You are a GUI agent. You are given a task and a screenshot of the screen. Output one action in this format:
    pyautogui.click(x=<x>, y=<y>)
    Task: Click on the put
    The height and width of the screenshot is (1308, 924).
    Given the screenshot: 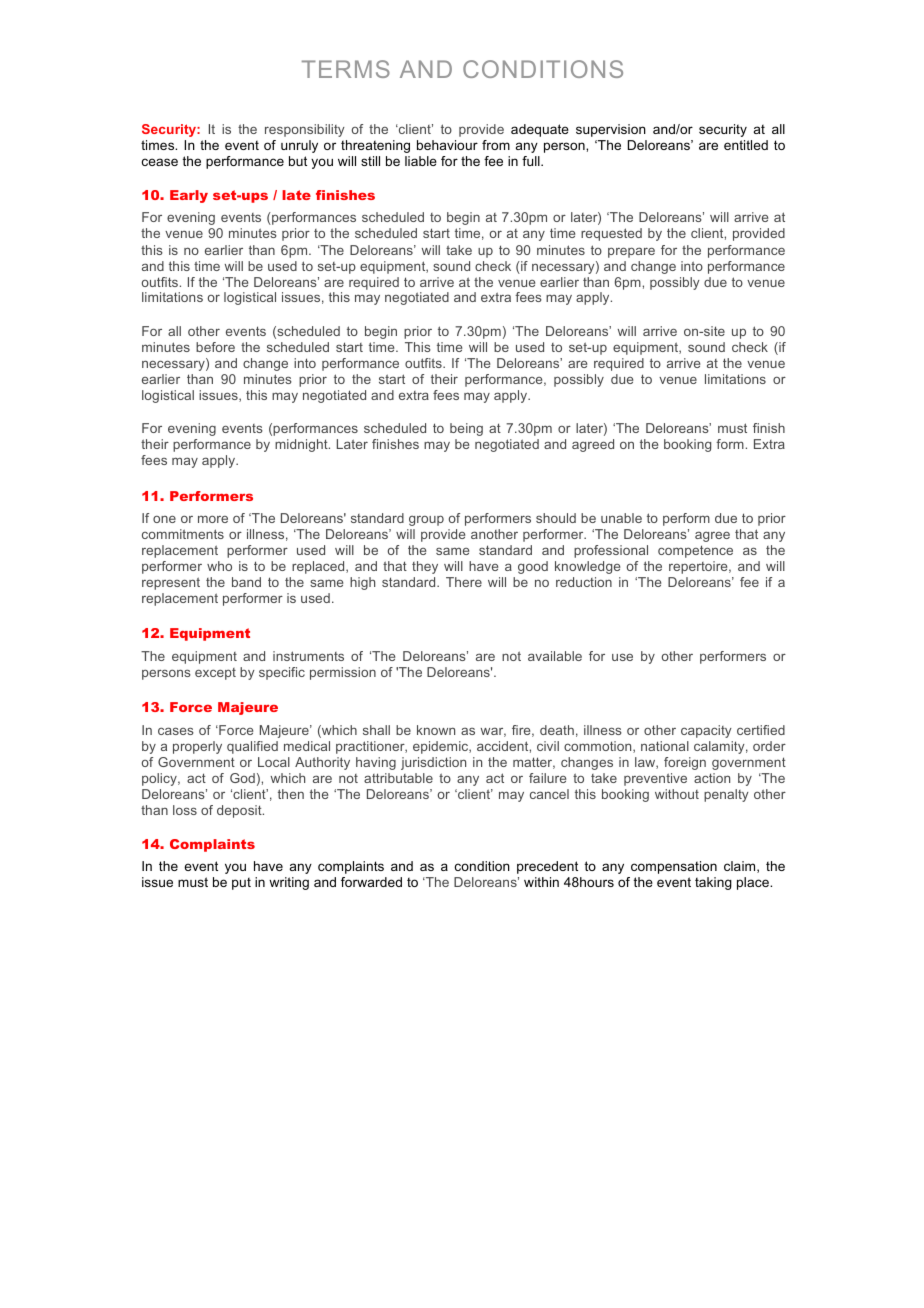 What is the action you would take?
    pyautogui.click(x=241, y=884)
